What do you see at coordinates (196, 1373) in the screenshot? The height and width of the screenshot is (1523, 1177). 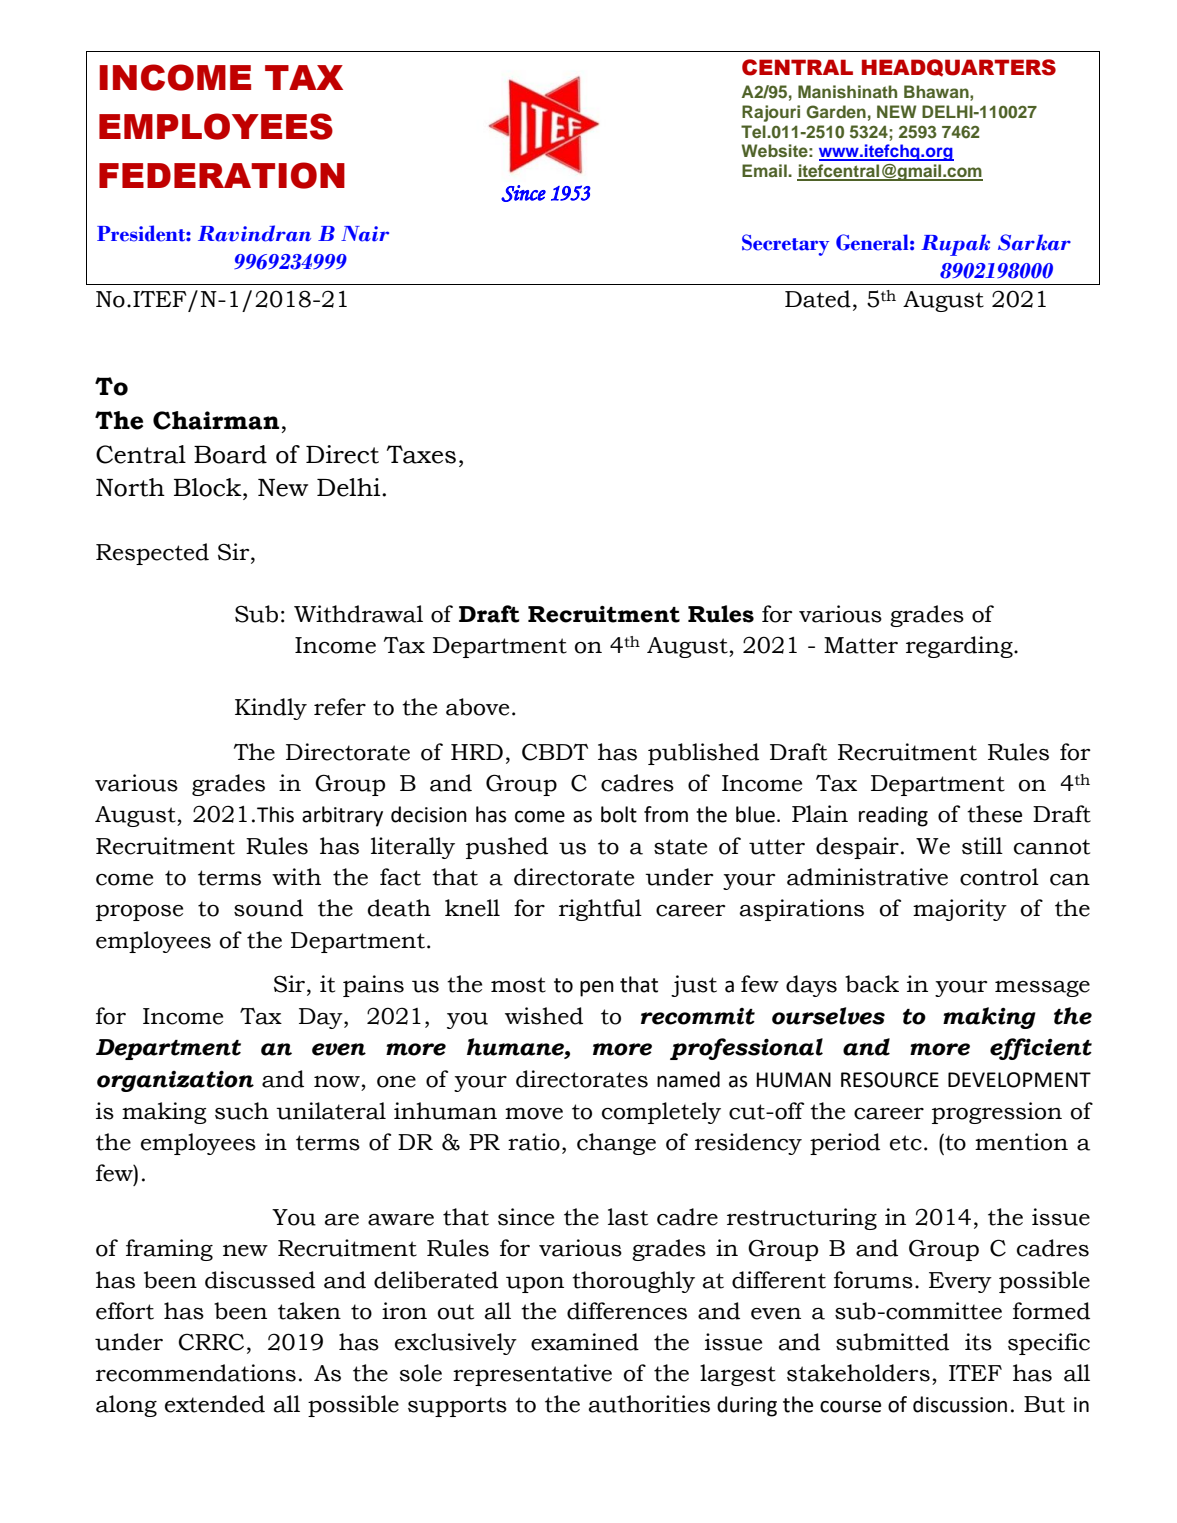 I see `recommendations` at bounding box center [196, 1373].
